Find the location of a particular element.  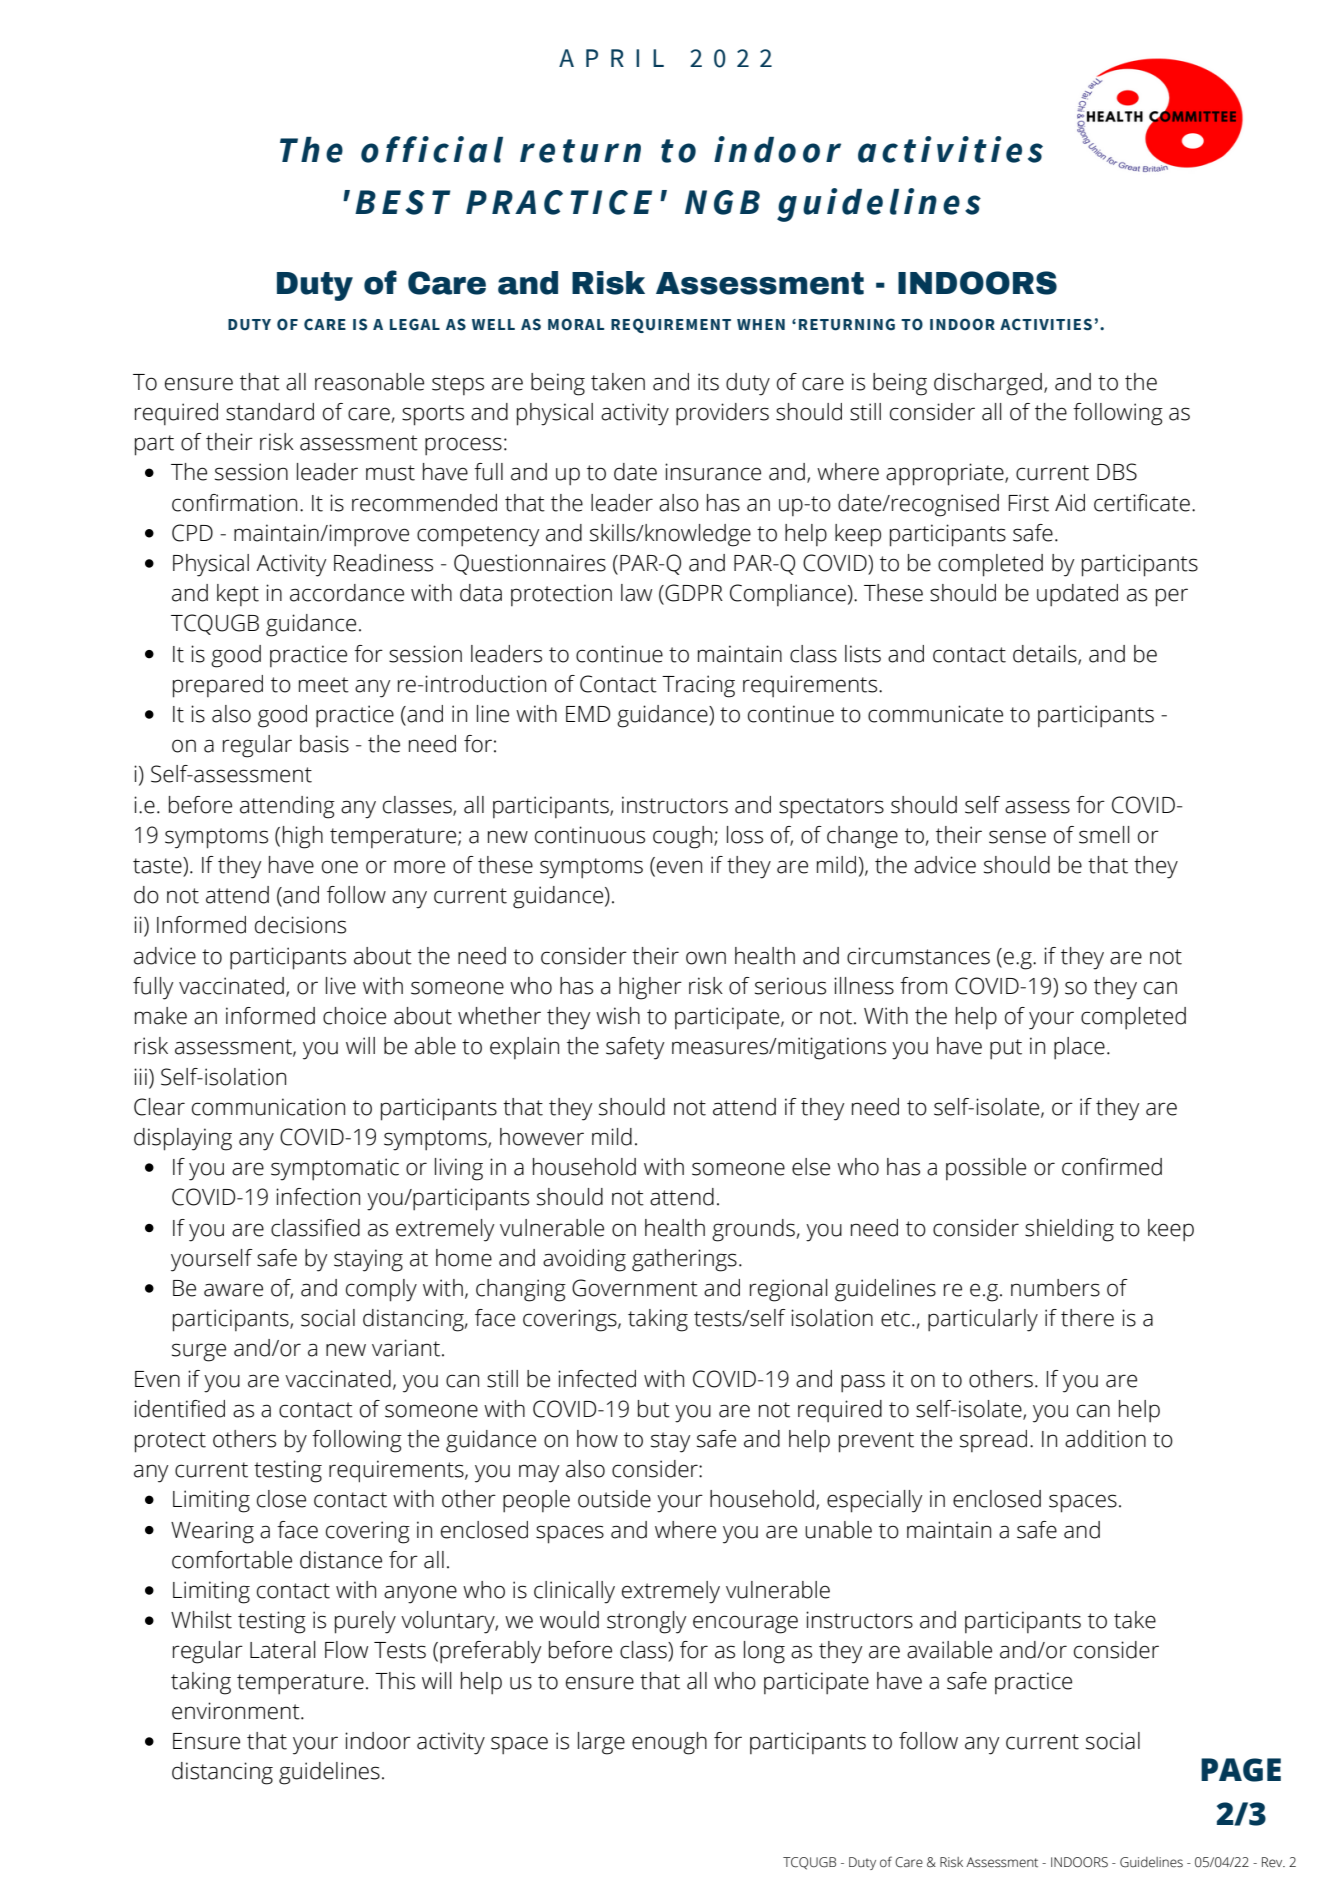

discharged is located at coordinates (988, 384).
